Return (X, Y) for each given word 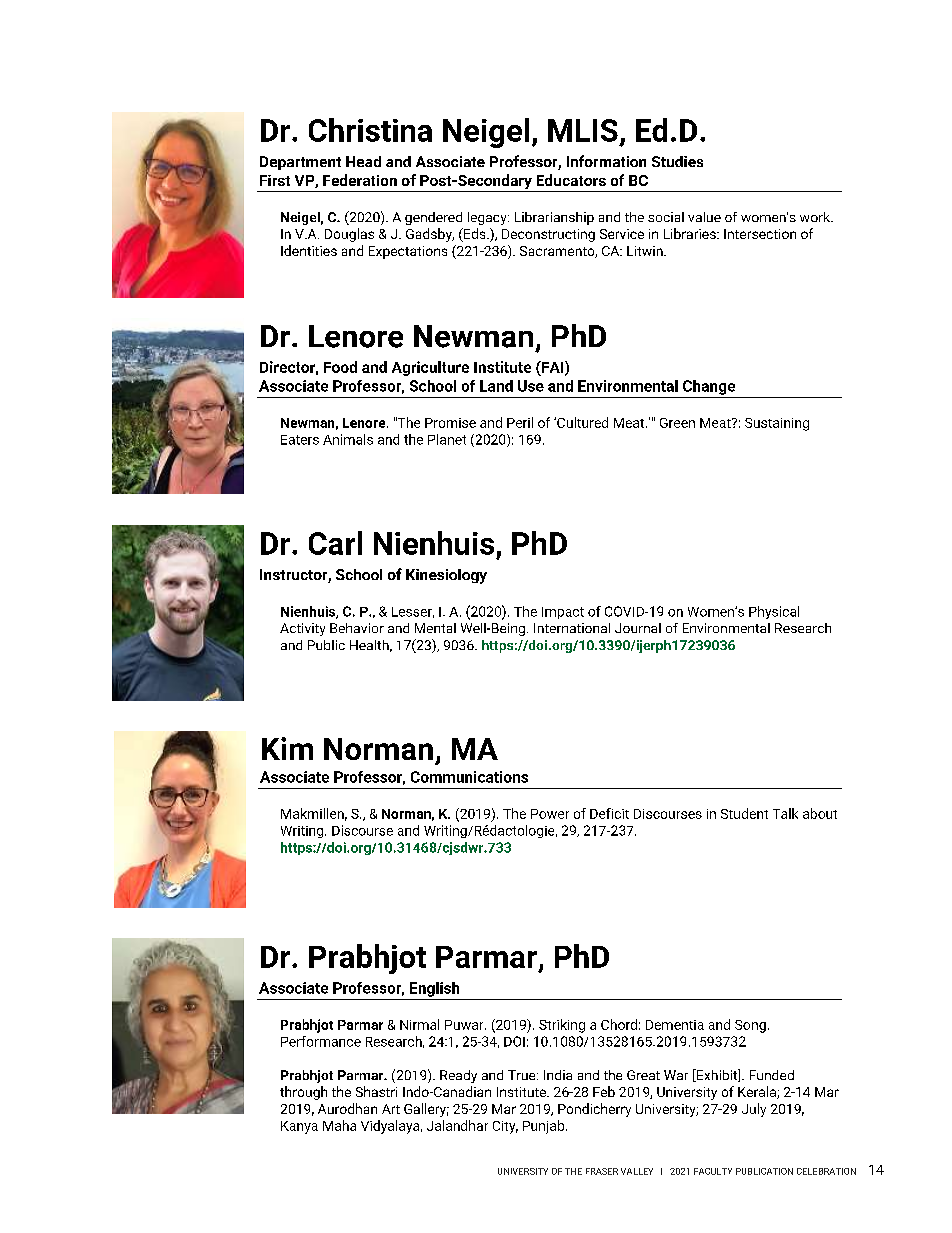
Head (363, 161)
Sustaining (777, 424)
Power (550, 814)
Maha (339, 1125)
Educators (571, 180)
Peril (520, 422)
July (754, 1110)
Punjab (545, 1127)
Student (744, 813)
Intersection (760, 234)
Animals (348, 439)
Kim (287, 748)
